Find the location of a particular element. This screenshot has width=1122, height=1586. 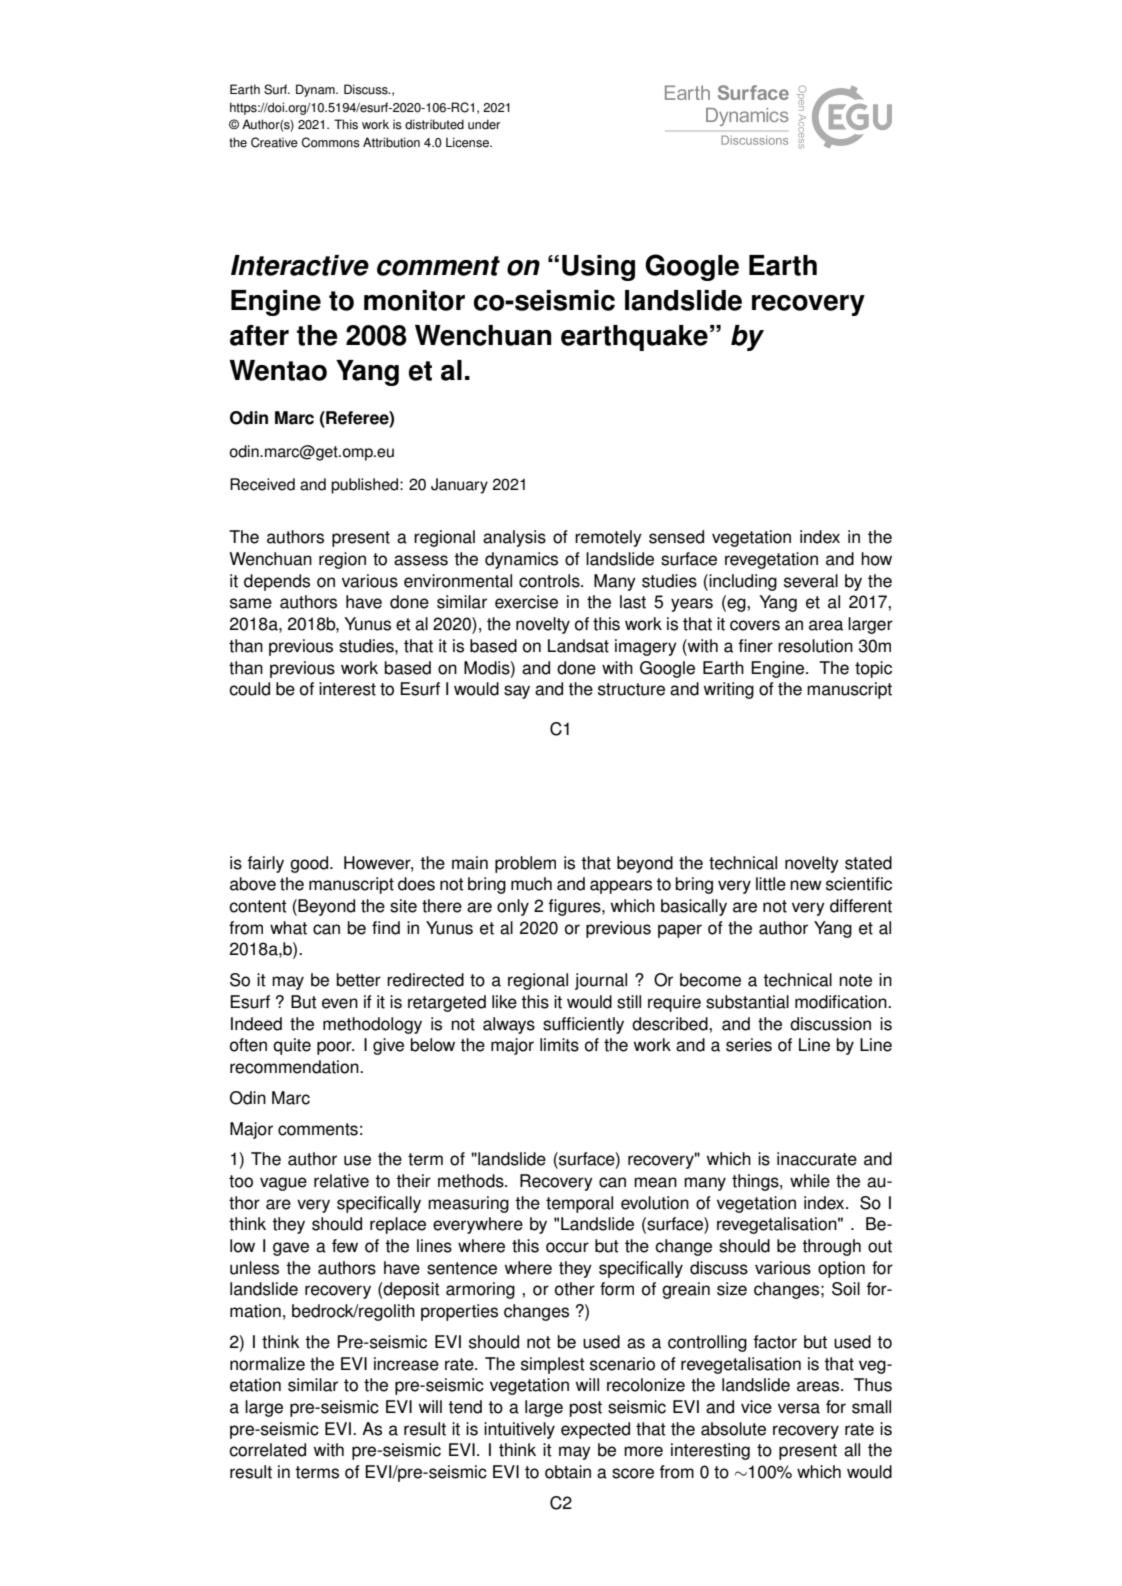

good is located at coordinates (310, 864).
